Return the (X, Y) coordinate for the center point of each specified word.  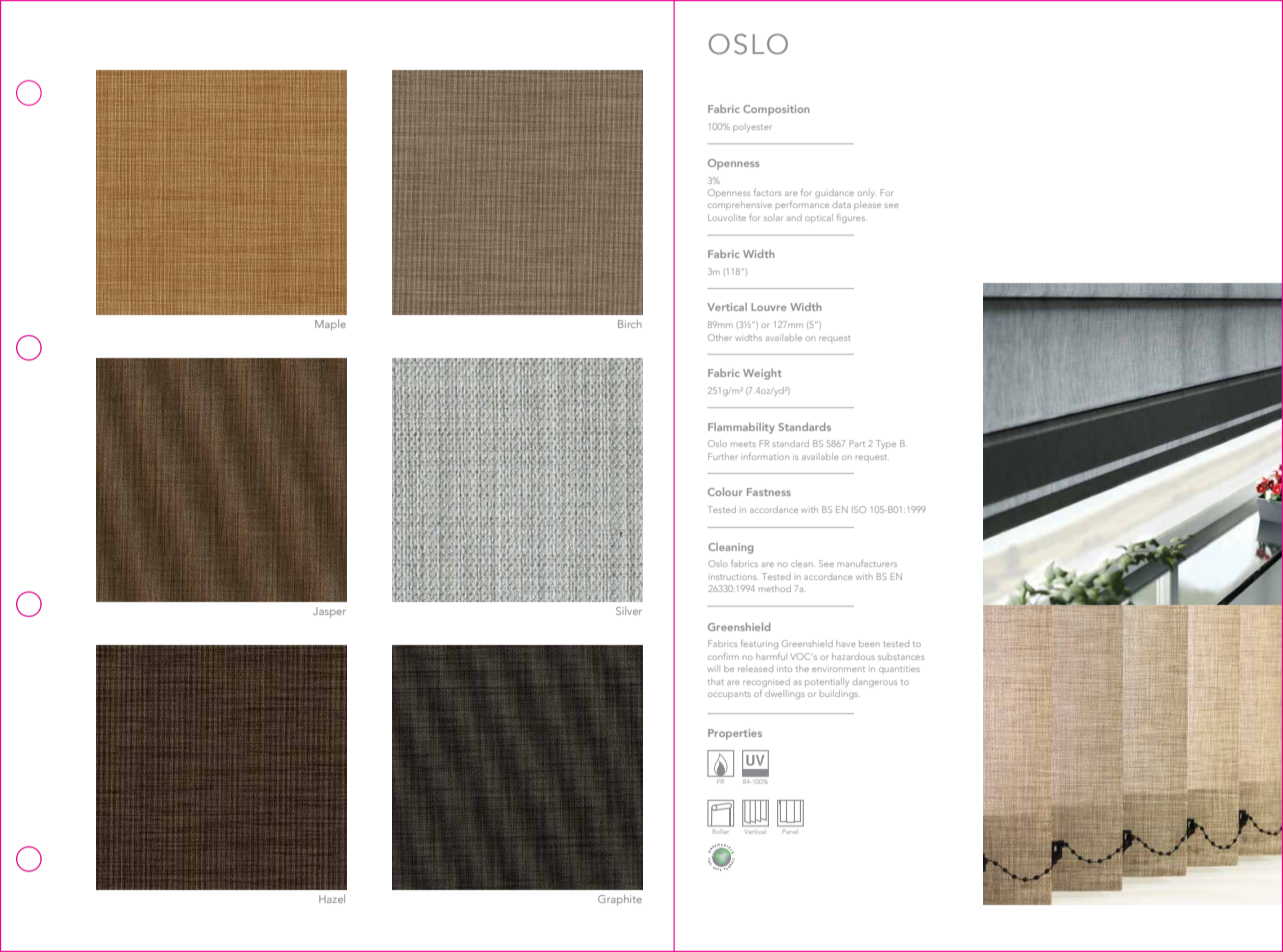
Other (719, 337)
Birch (630, 324)
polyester (752, 128)
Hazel (332, 899)
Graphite (620, 900)
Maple (330, 325)
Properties (735, 734)
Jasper (329, 612)
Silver (629, 611)
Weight (762, 374)
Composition (776, 110)
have (846, 643)
